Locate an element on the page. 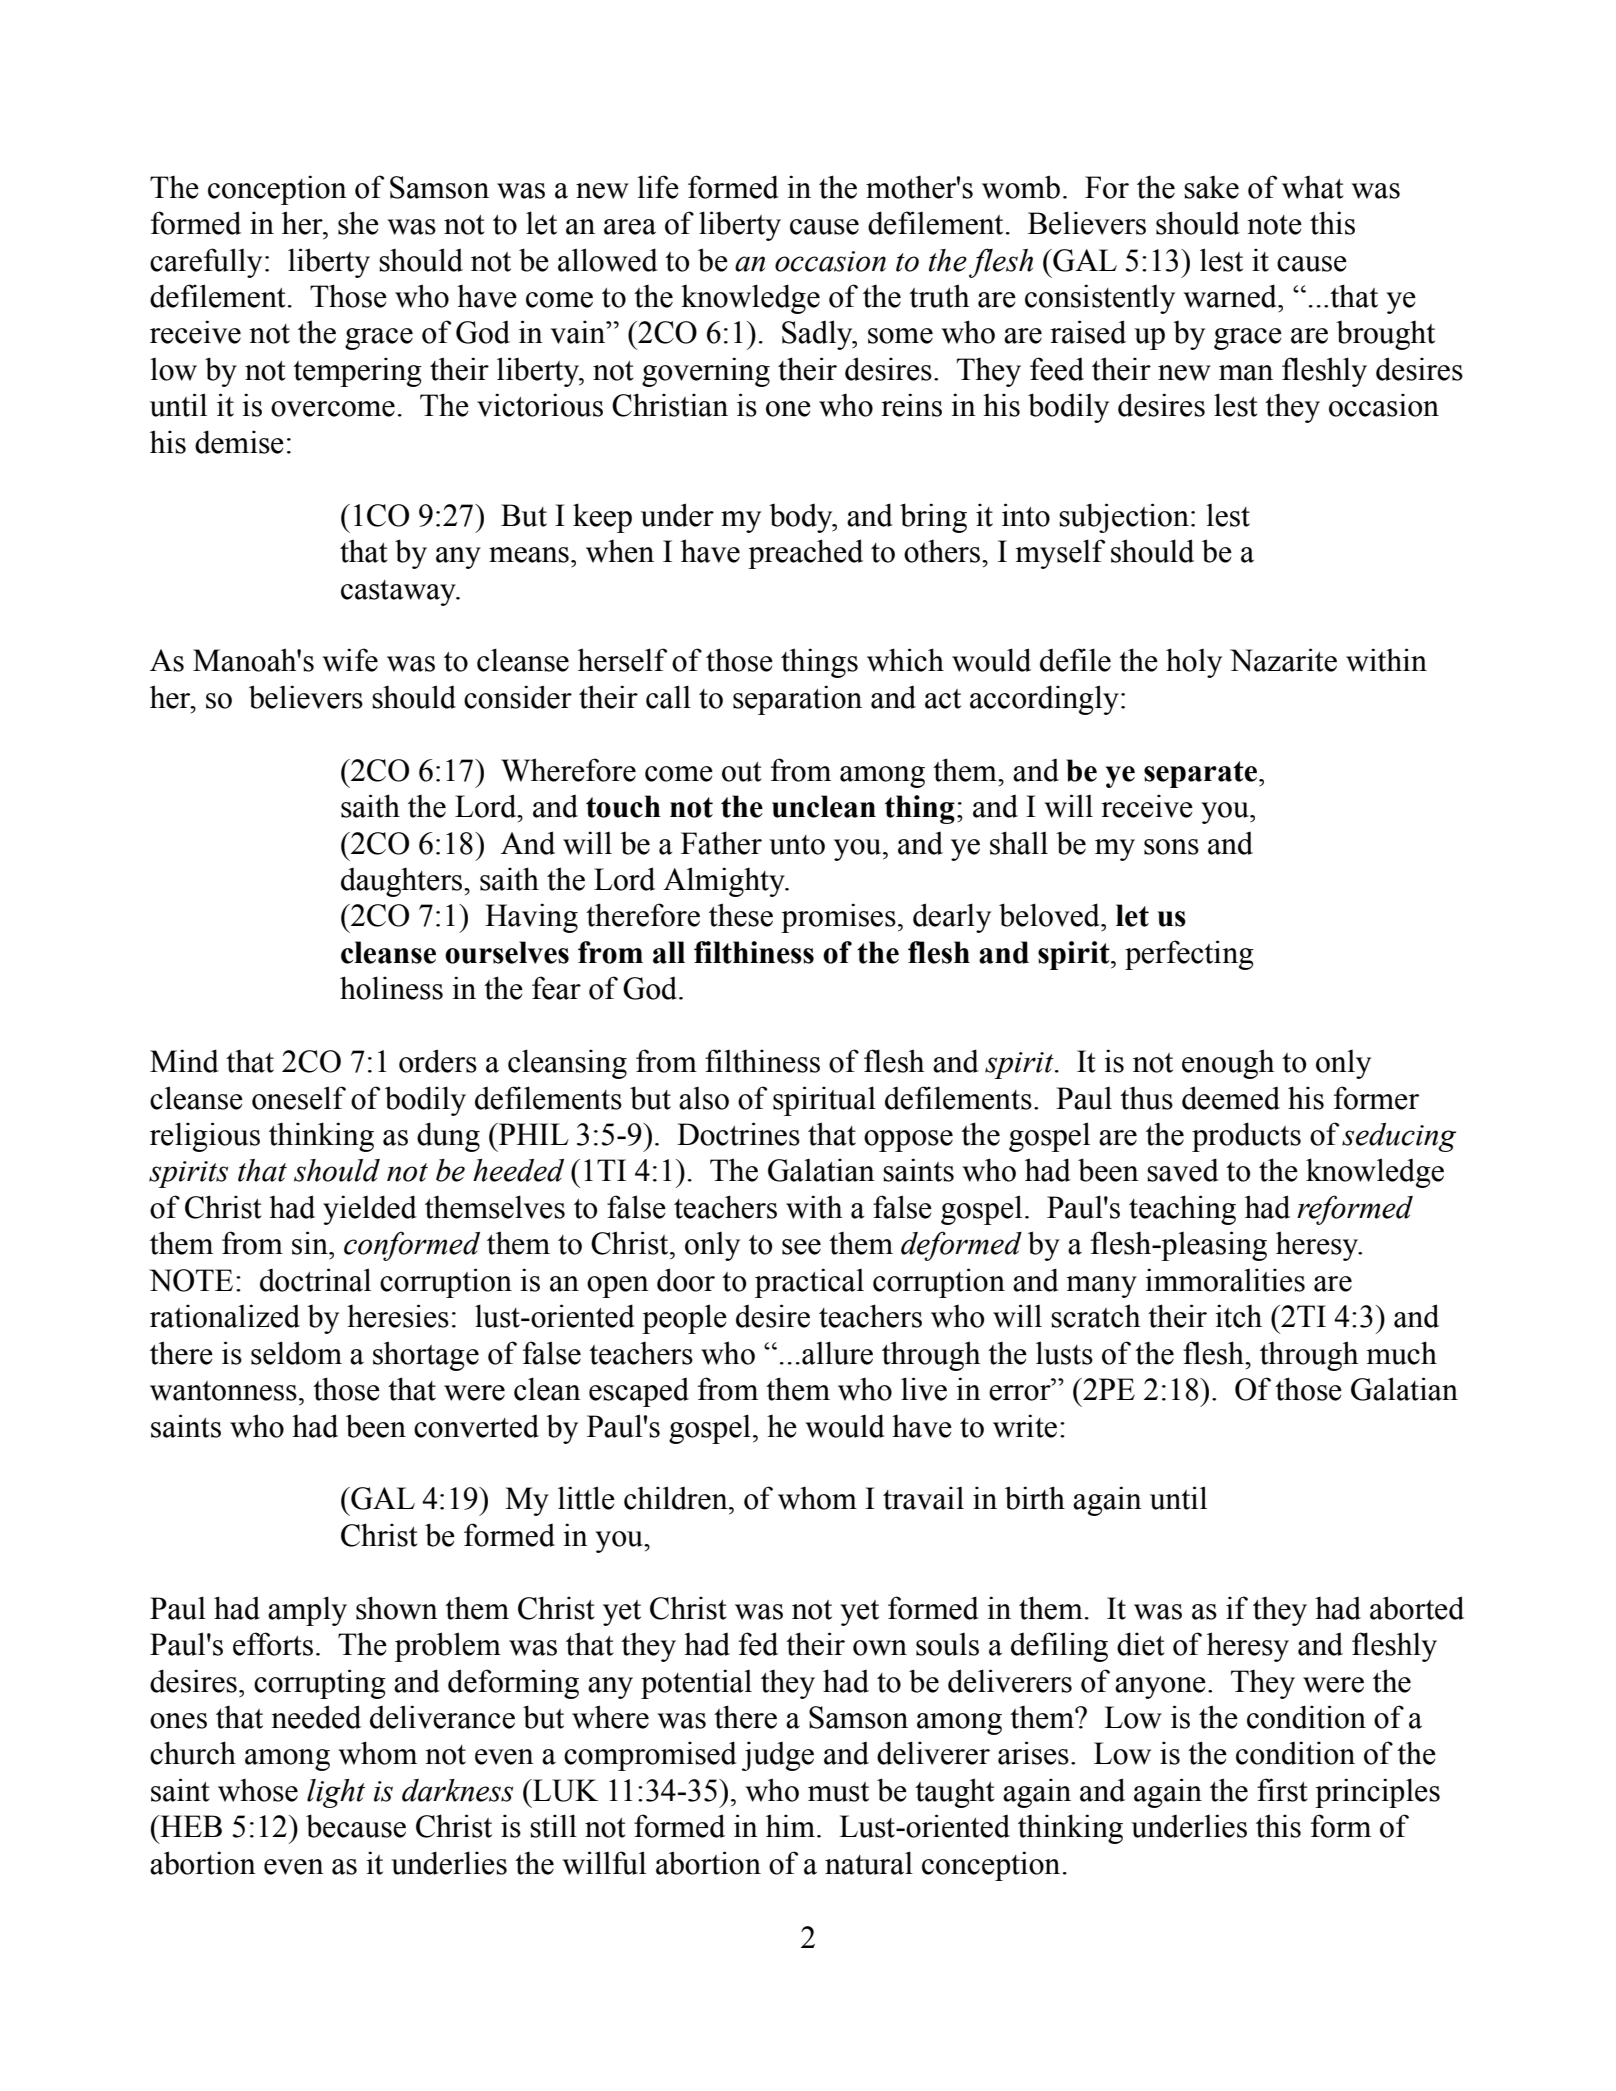 The width and height of the document is (1616, 2091). she is located at coordinates (358, 223).
